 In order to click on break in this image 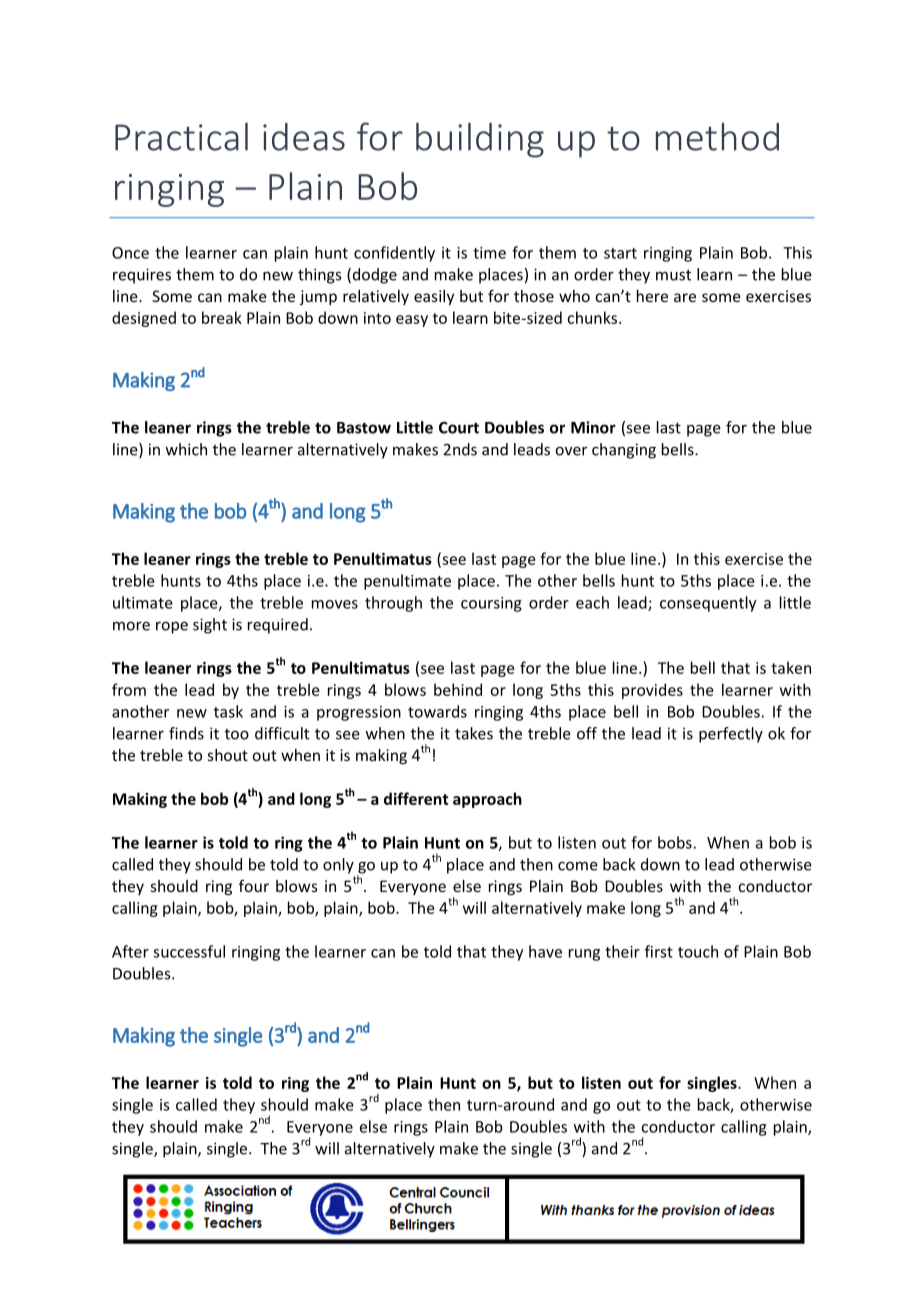, I will do `click(222, 317)`.
